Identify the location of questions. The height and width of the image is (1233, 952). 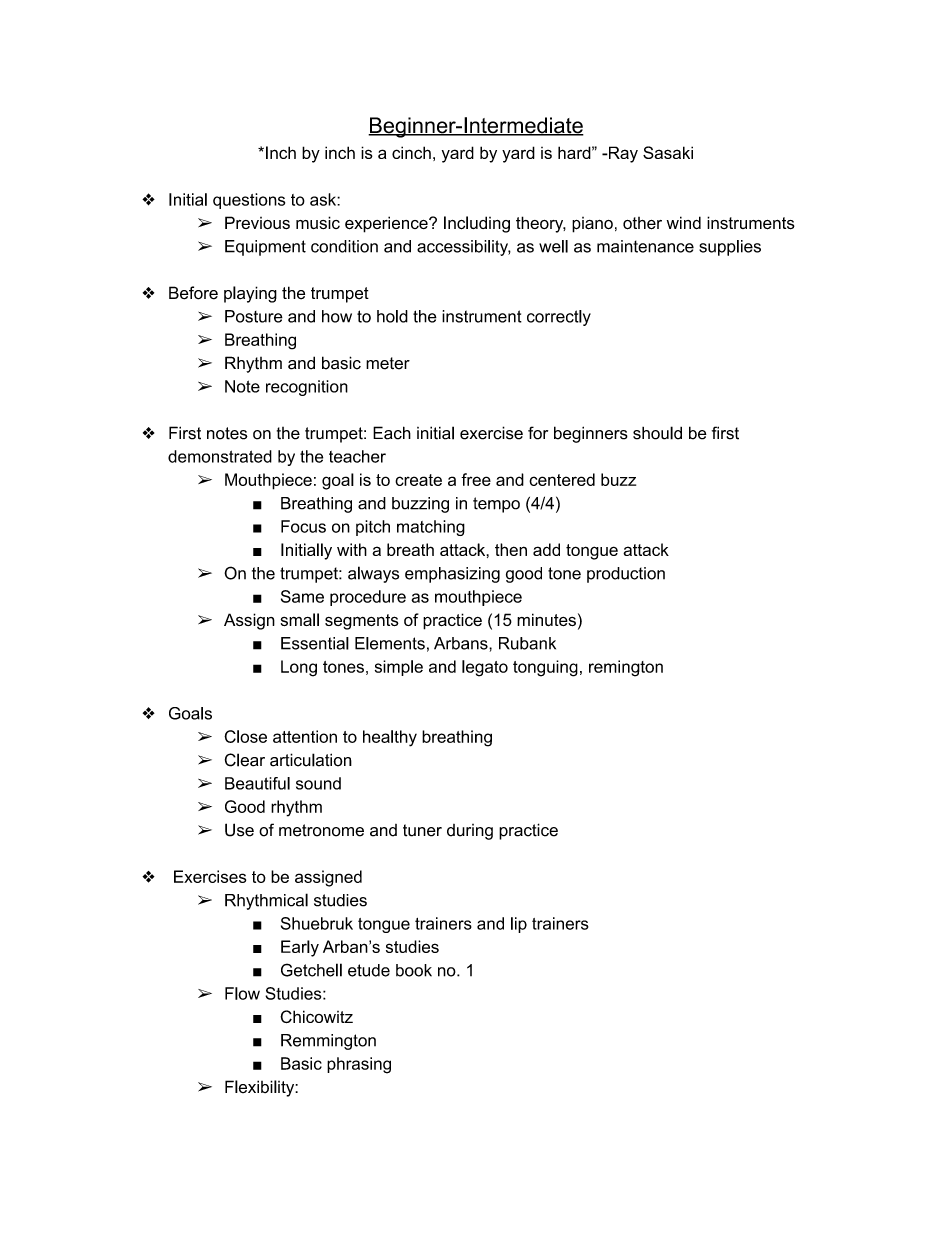
(249, 201).
